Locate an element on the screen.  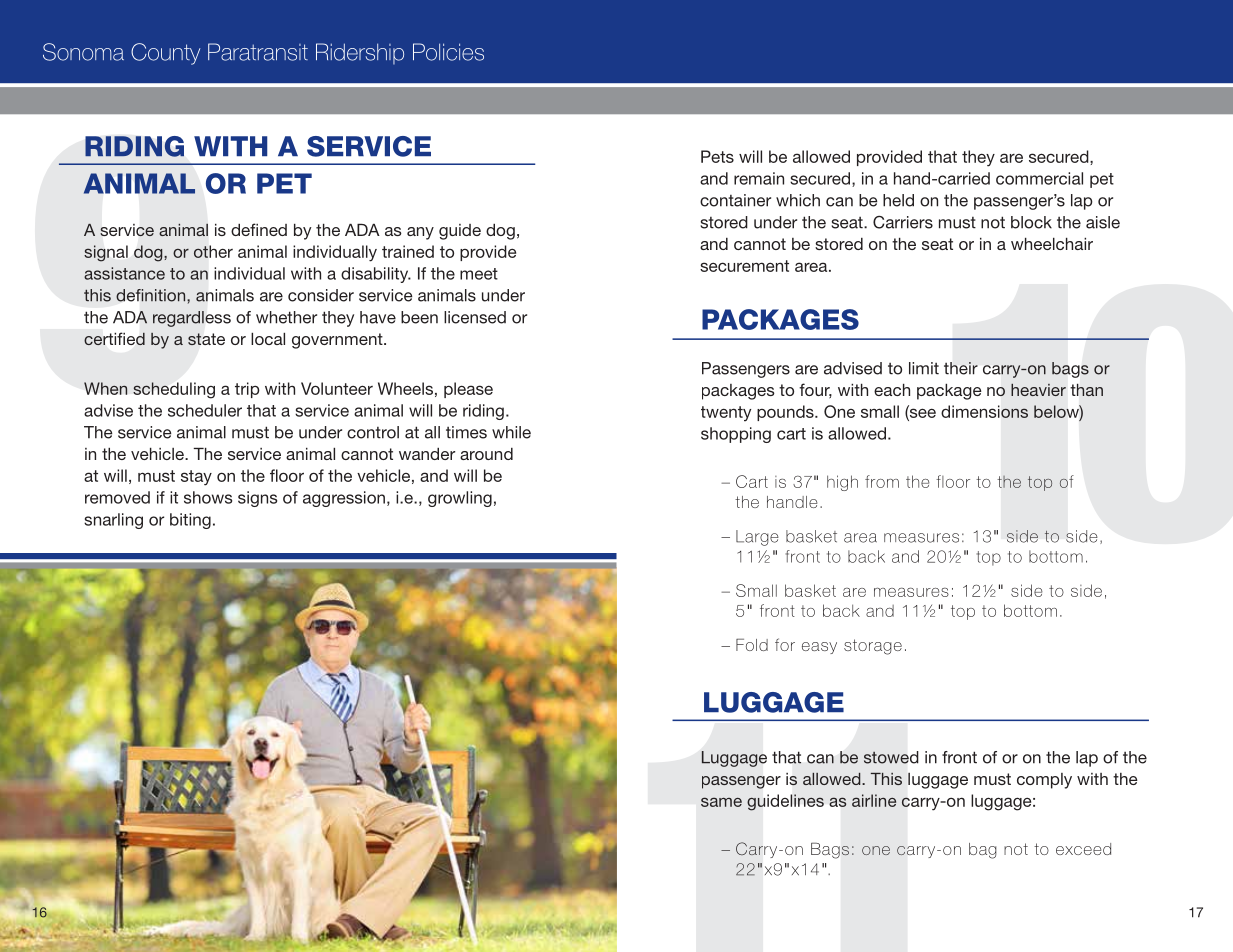
Policies is located at coordinates (448, 52).
